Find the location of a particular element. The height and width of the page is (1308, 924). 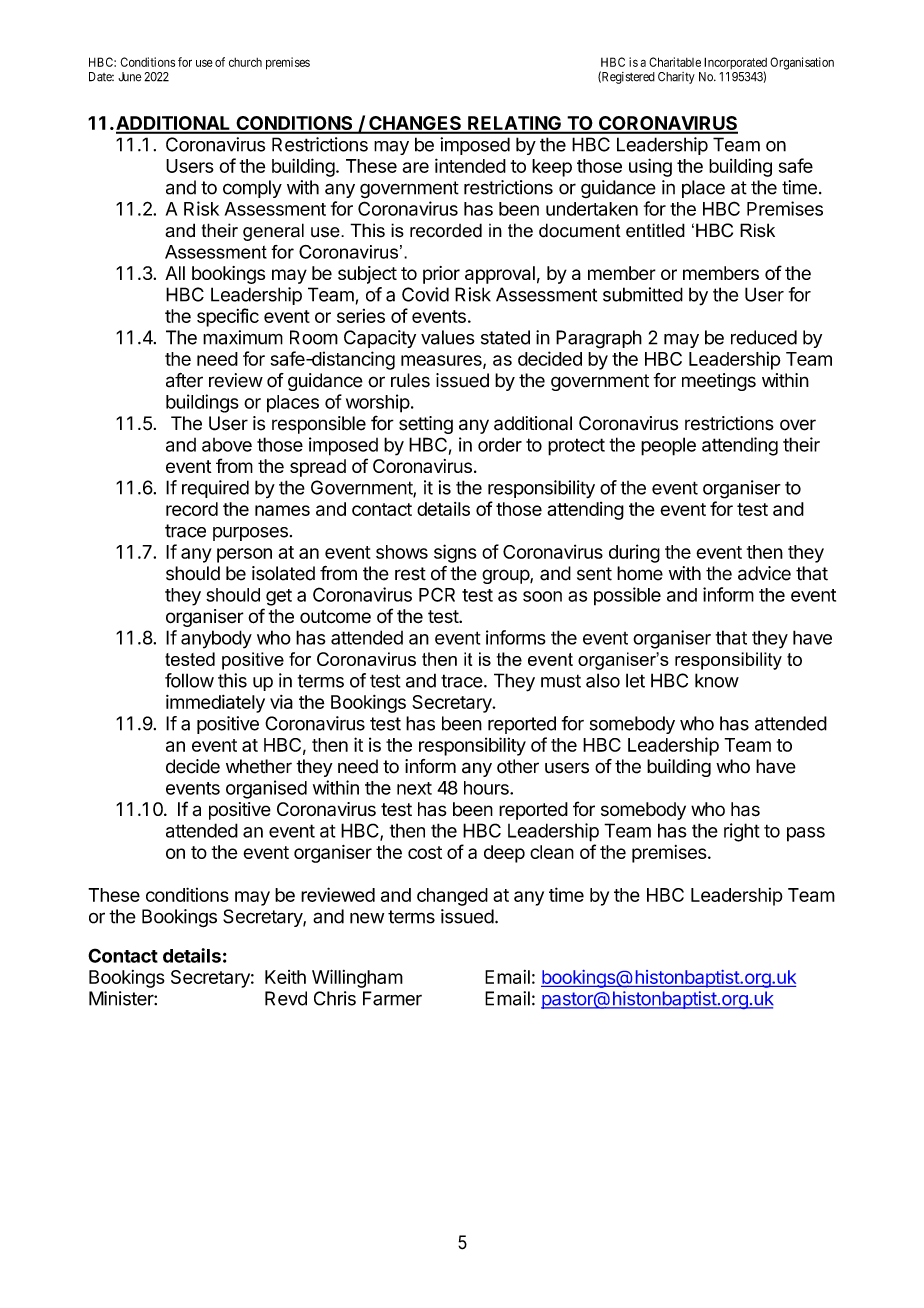

RELATING is located at coordinates (514, 124).
